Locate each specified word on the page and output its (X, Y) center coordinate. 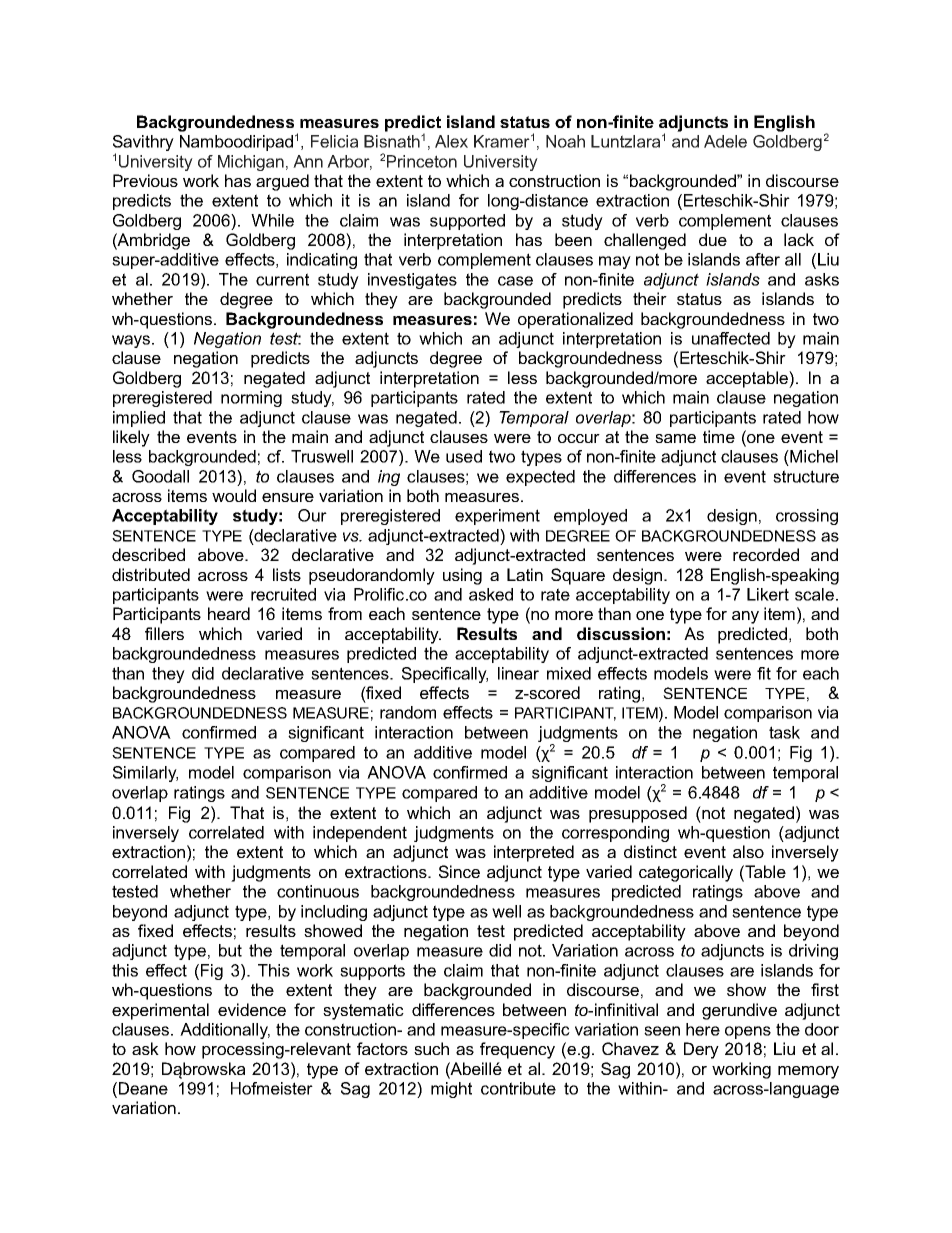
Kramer (502, 141)
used (464, 456)
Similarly (145, 774)
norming (251, 399)
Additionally (225, 1031)
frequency (517, 1050)
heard (229, 613)
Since (459, 871)
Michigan (251, 163)
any (745, 617)
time (719, 436)
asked (491, 594)
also (748, 851)
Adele (725, 141)
